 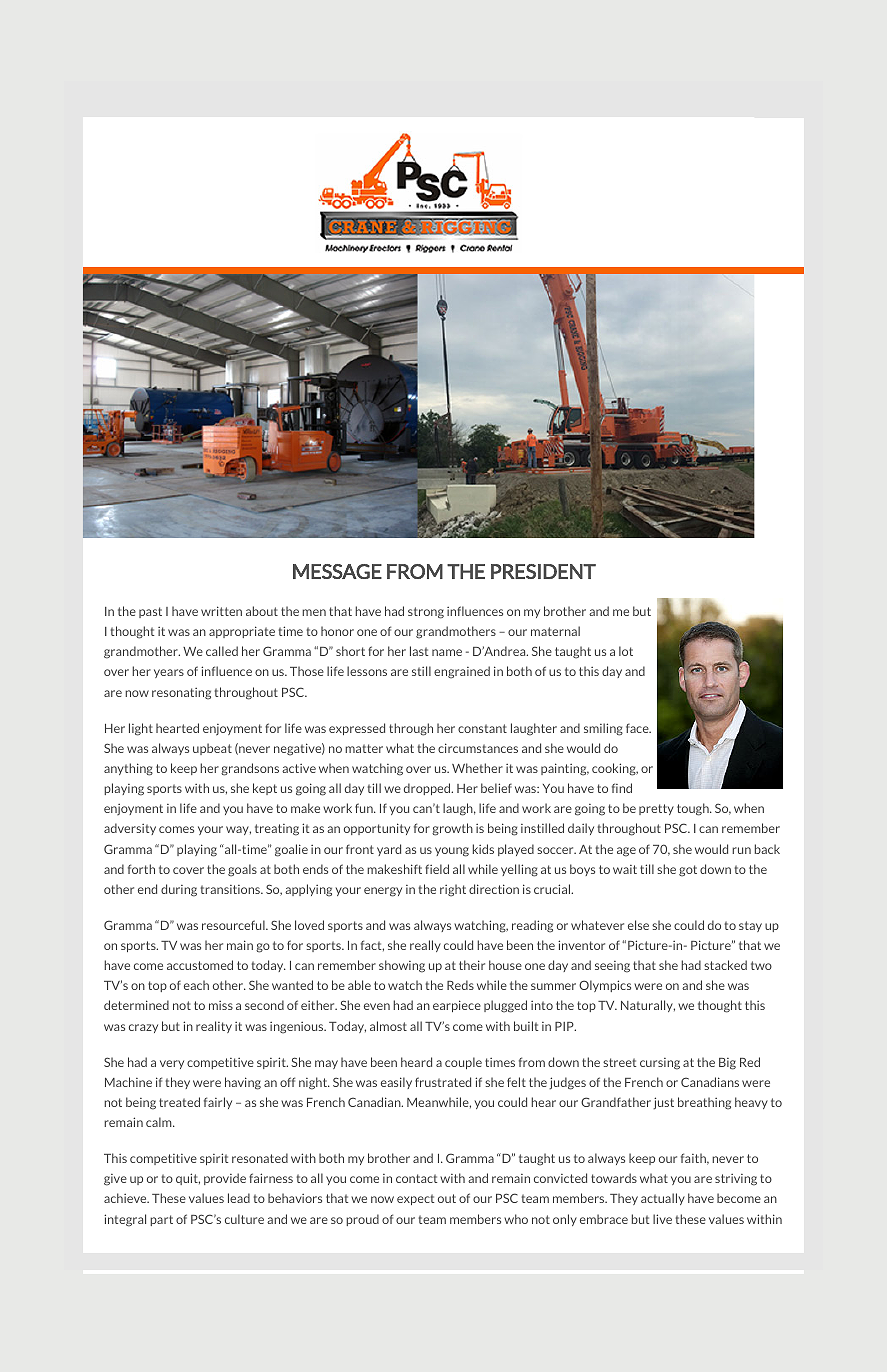 I want to click on circumstances, so click(x=478, y=748).
